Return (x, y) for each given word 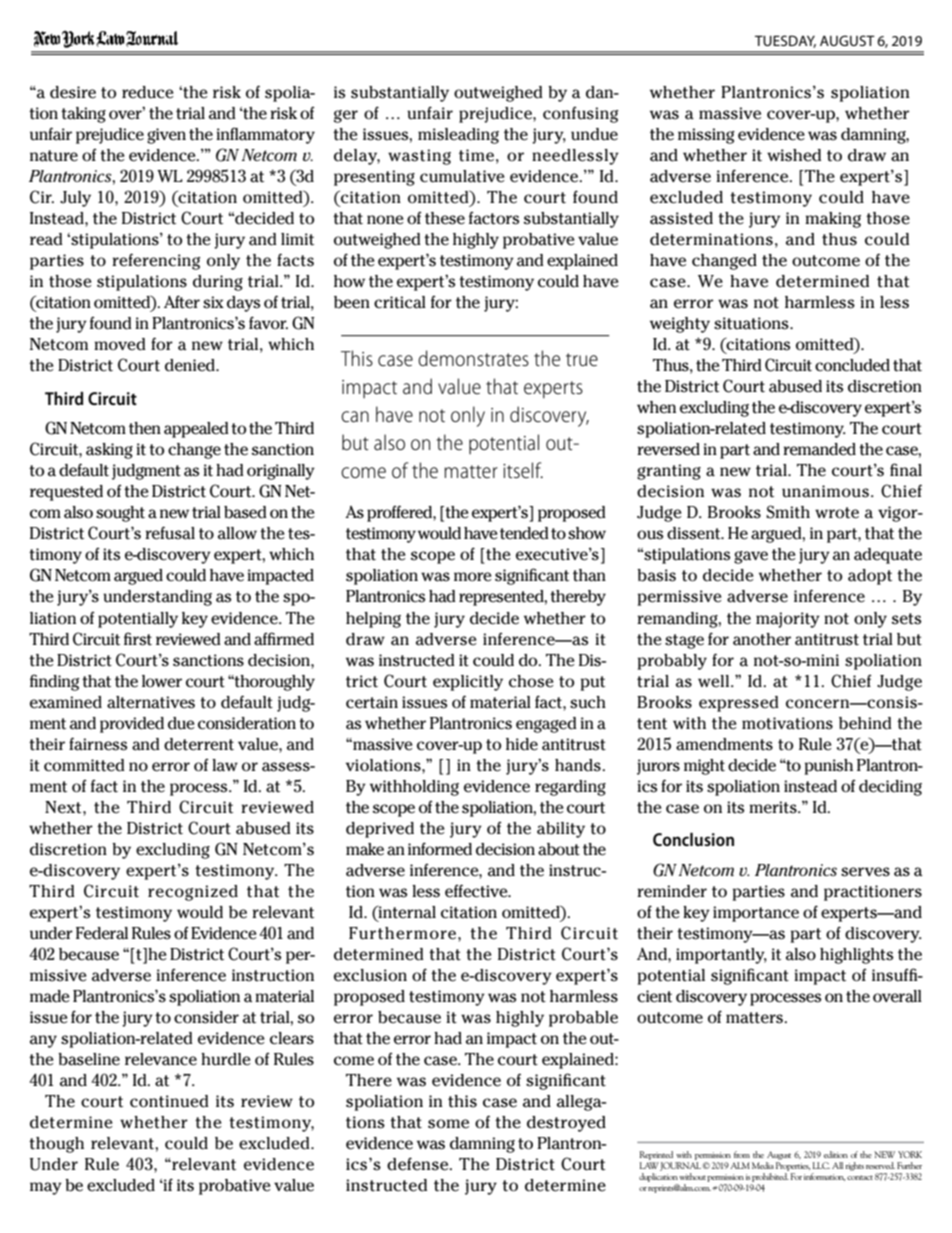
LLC (821, 1165)
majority (788, 620)
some (448, 1124)
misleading (458, 136)
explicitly (468, 683)
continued (169, 1101)
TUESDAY (785, 41)
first (138, 639)
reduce (148, 92)
